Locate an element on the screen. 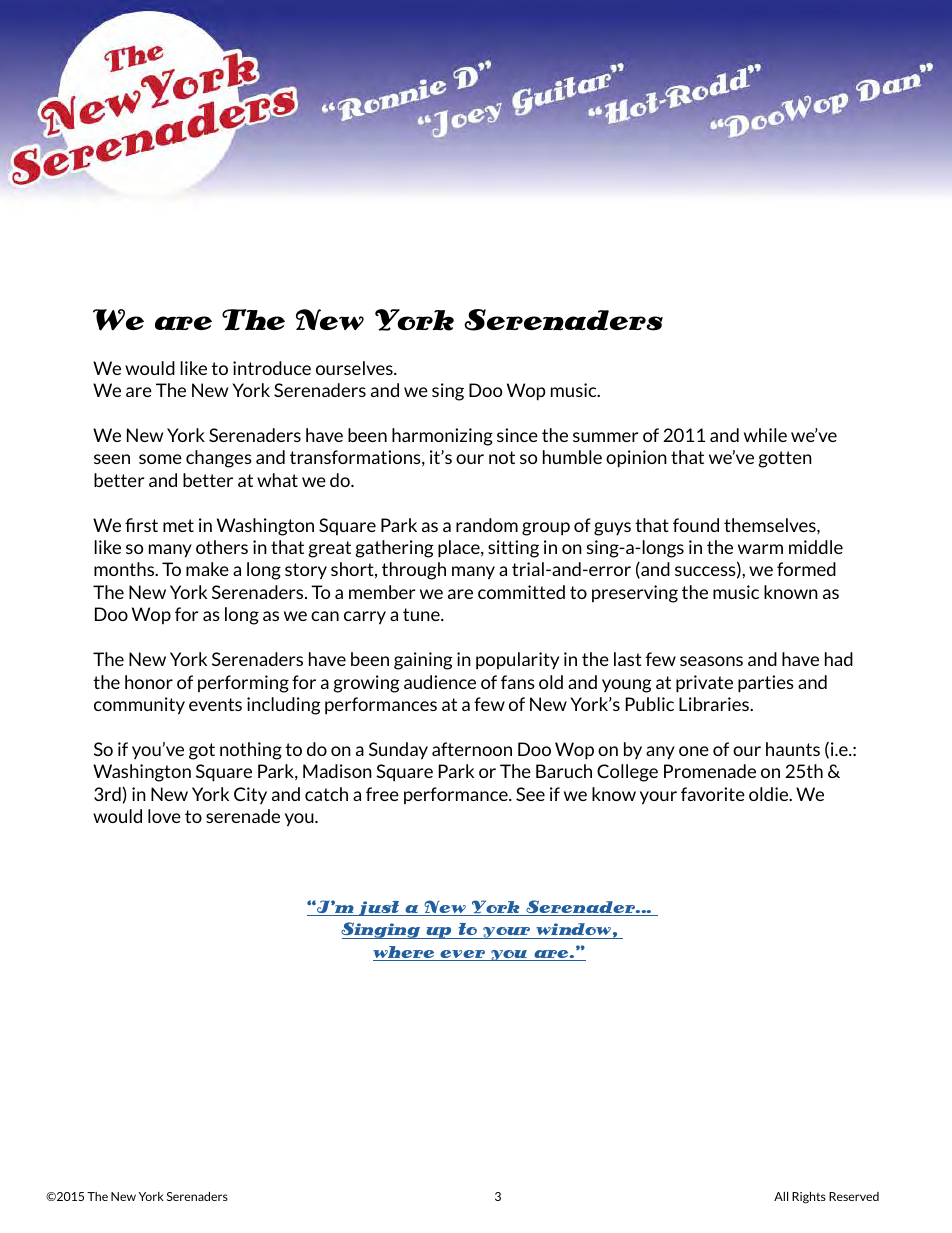  free is located at coordinates (382, 794).
